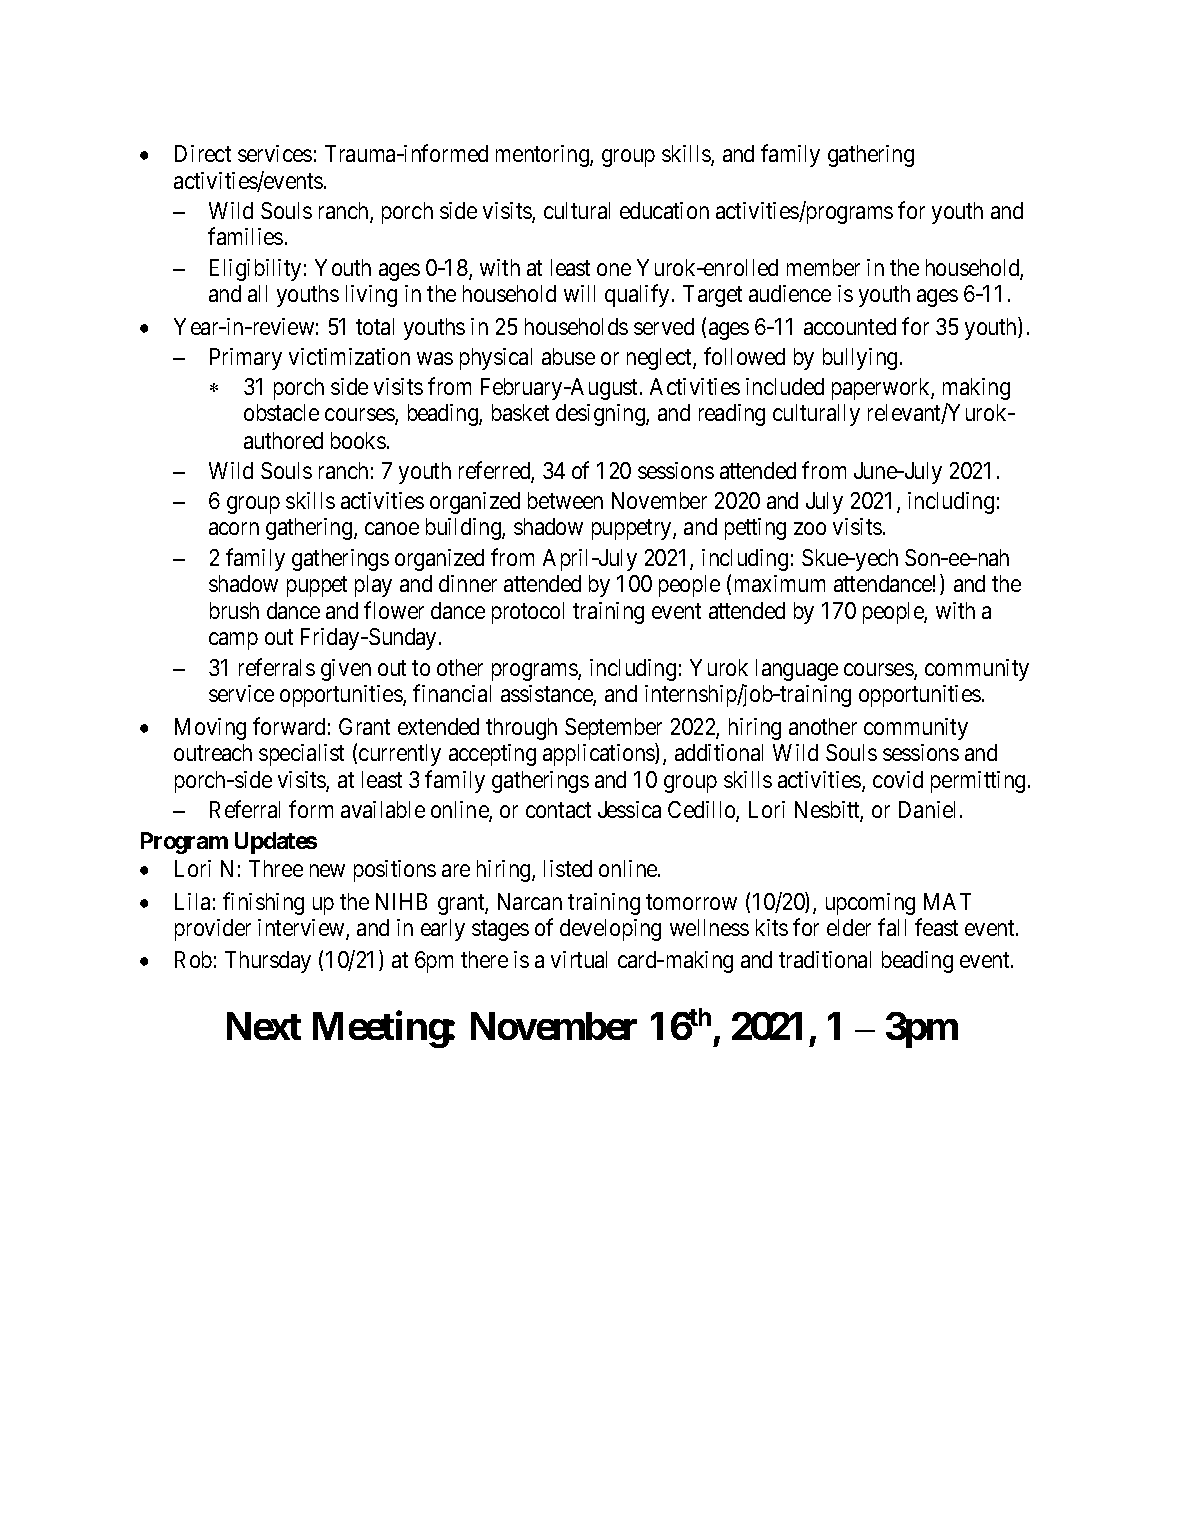 The image size is (1182, 1529). Describe the element at coordinates (823, 267) in the screenshot. I see `member` at that location.
